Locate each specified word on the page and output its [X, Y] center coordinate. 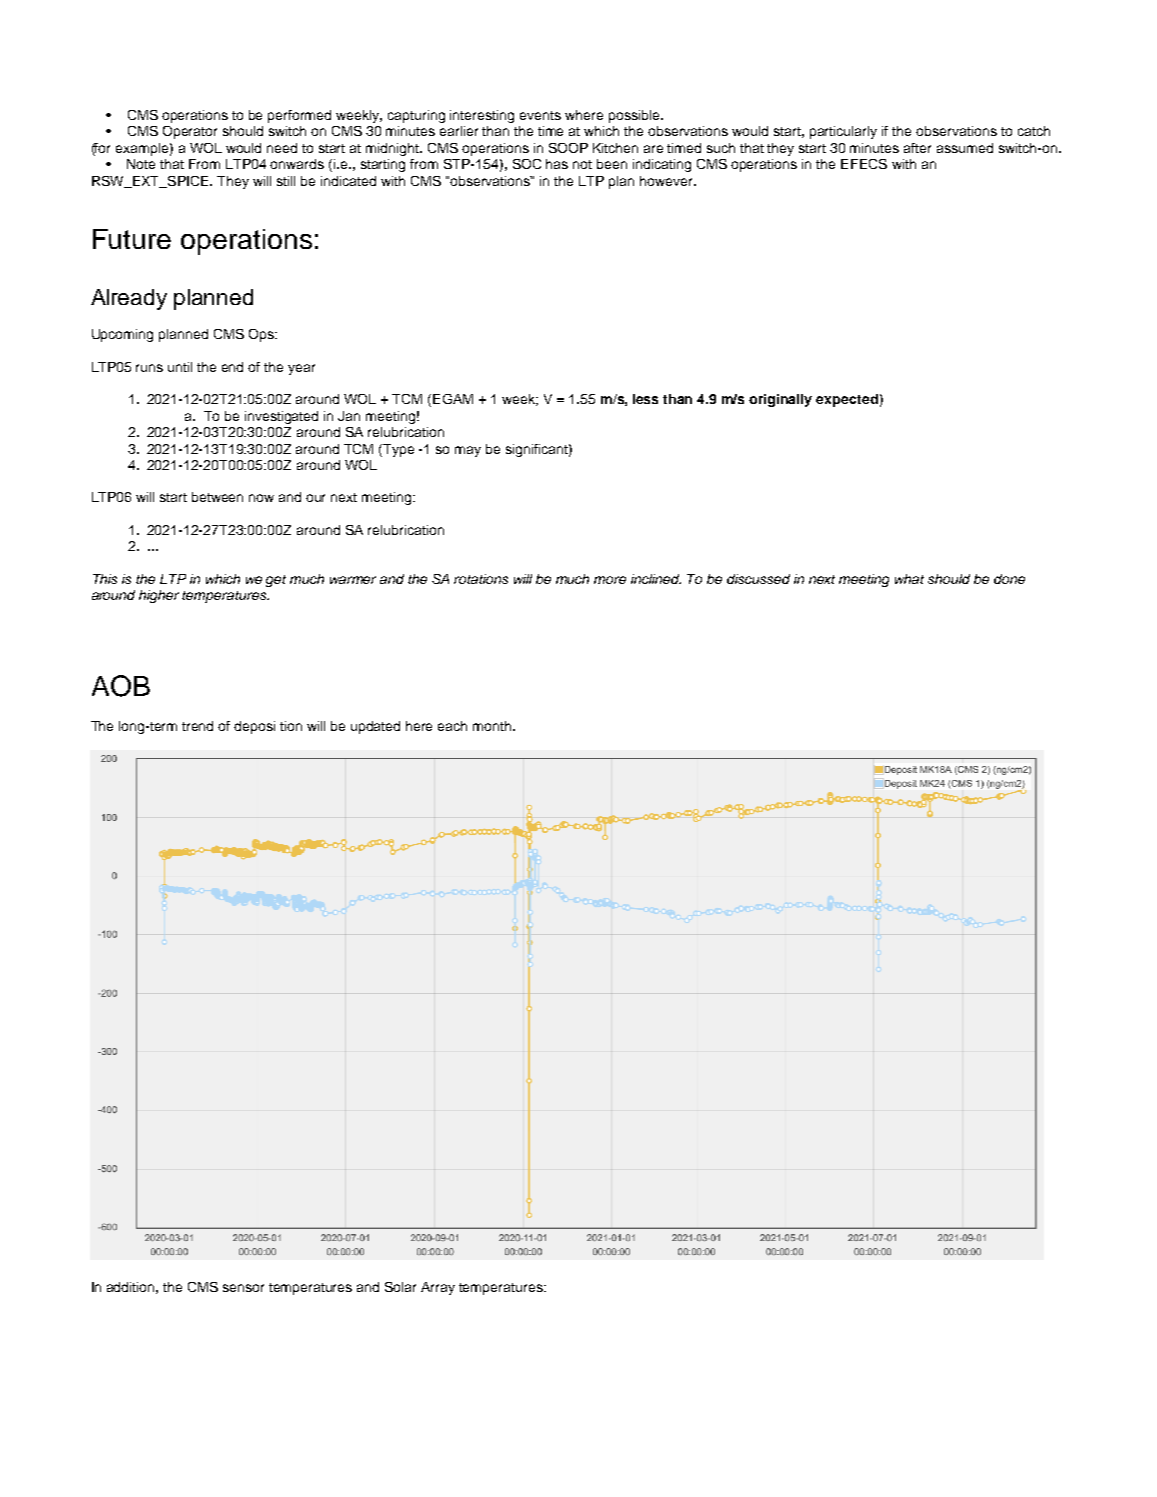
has [557, 164]
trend [197, 726]
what [909, 579]
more [610, 580]
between [217, 497]
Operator [190, 132]
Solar [400, 1287]
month [493, 726]
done [1009, 579]
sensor [243, 1288]
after [917, 148]
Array [438, 1288]
